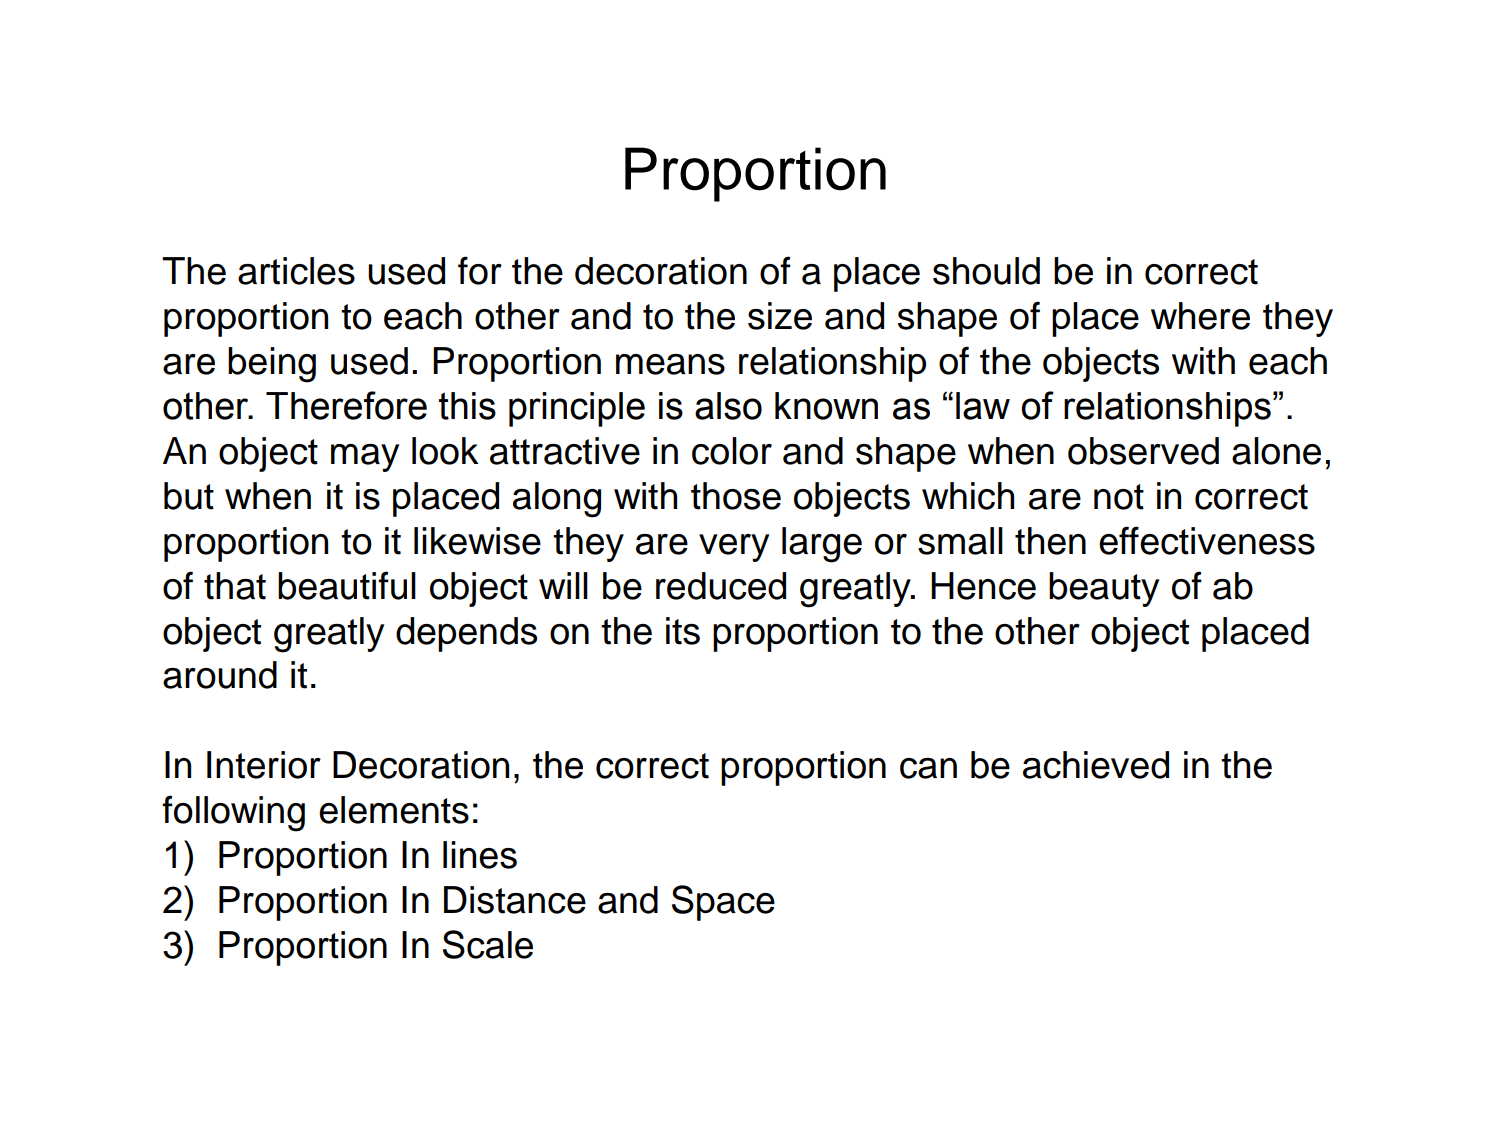  I want to click on articles, so click(296, 271).
